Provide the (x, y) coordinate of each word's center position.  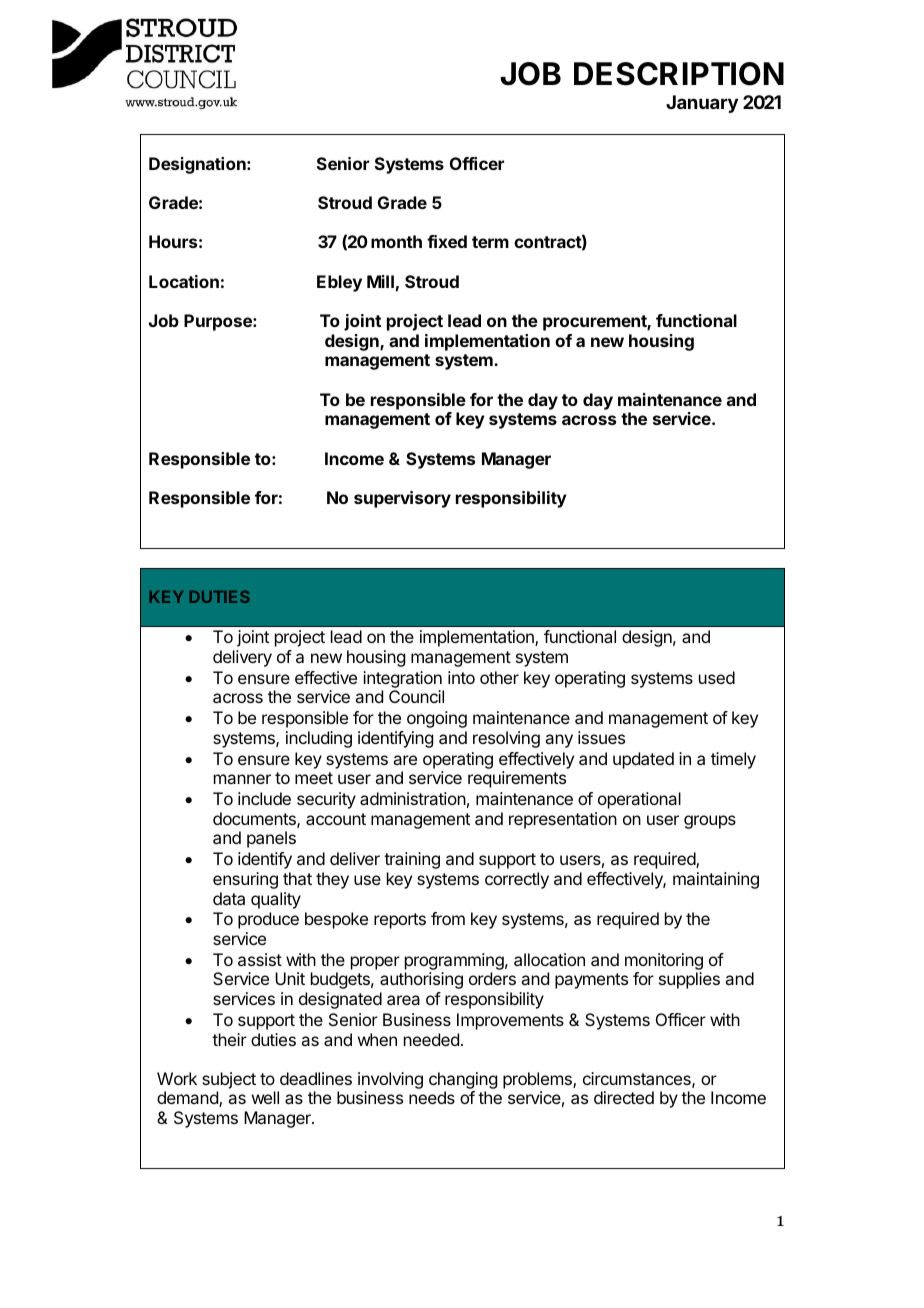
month (396, 241)
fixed (447, 241)
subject (229, 1080)
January (702, 104)
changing (463, 1082)
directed (624, 1097)
